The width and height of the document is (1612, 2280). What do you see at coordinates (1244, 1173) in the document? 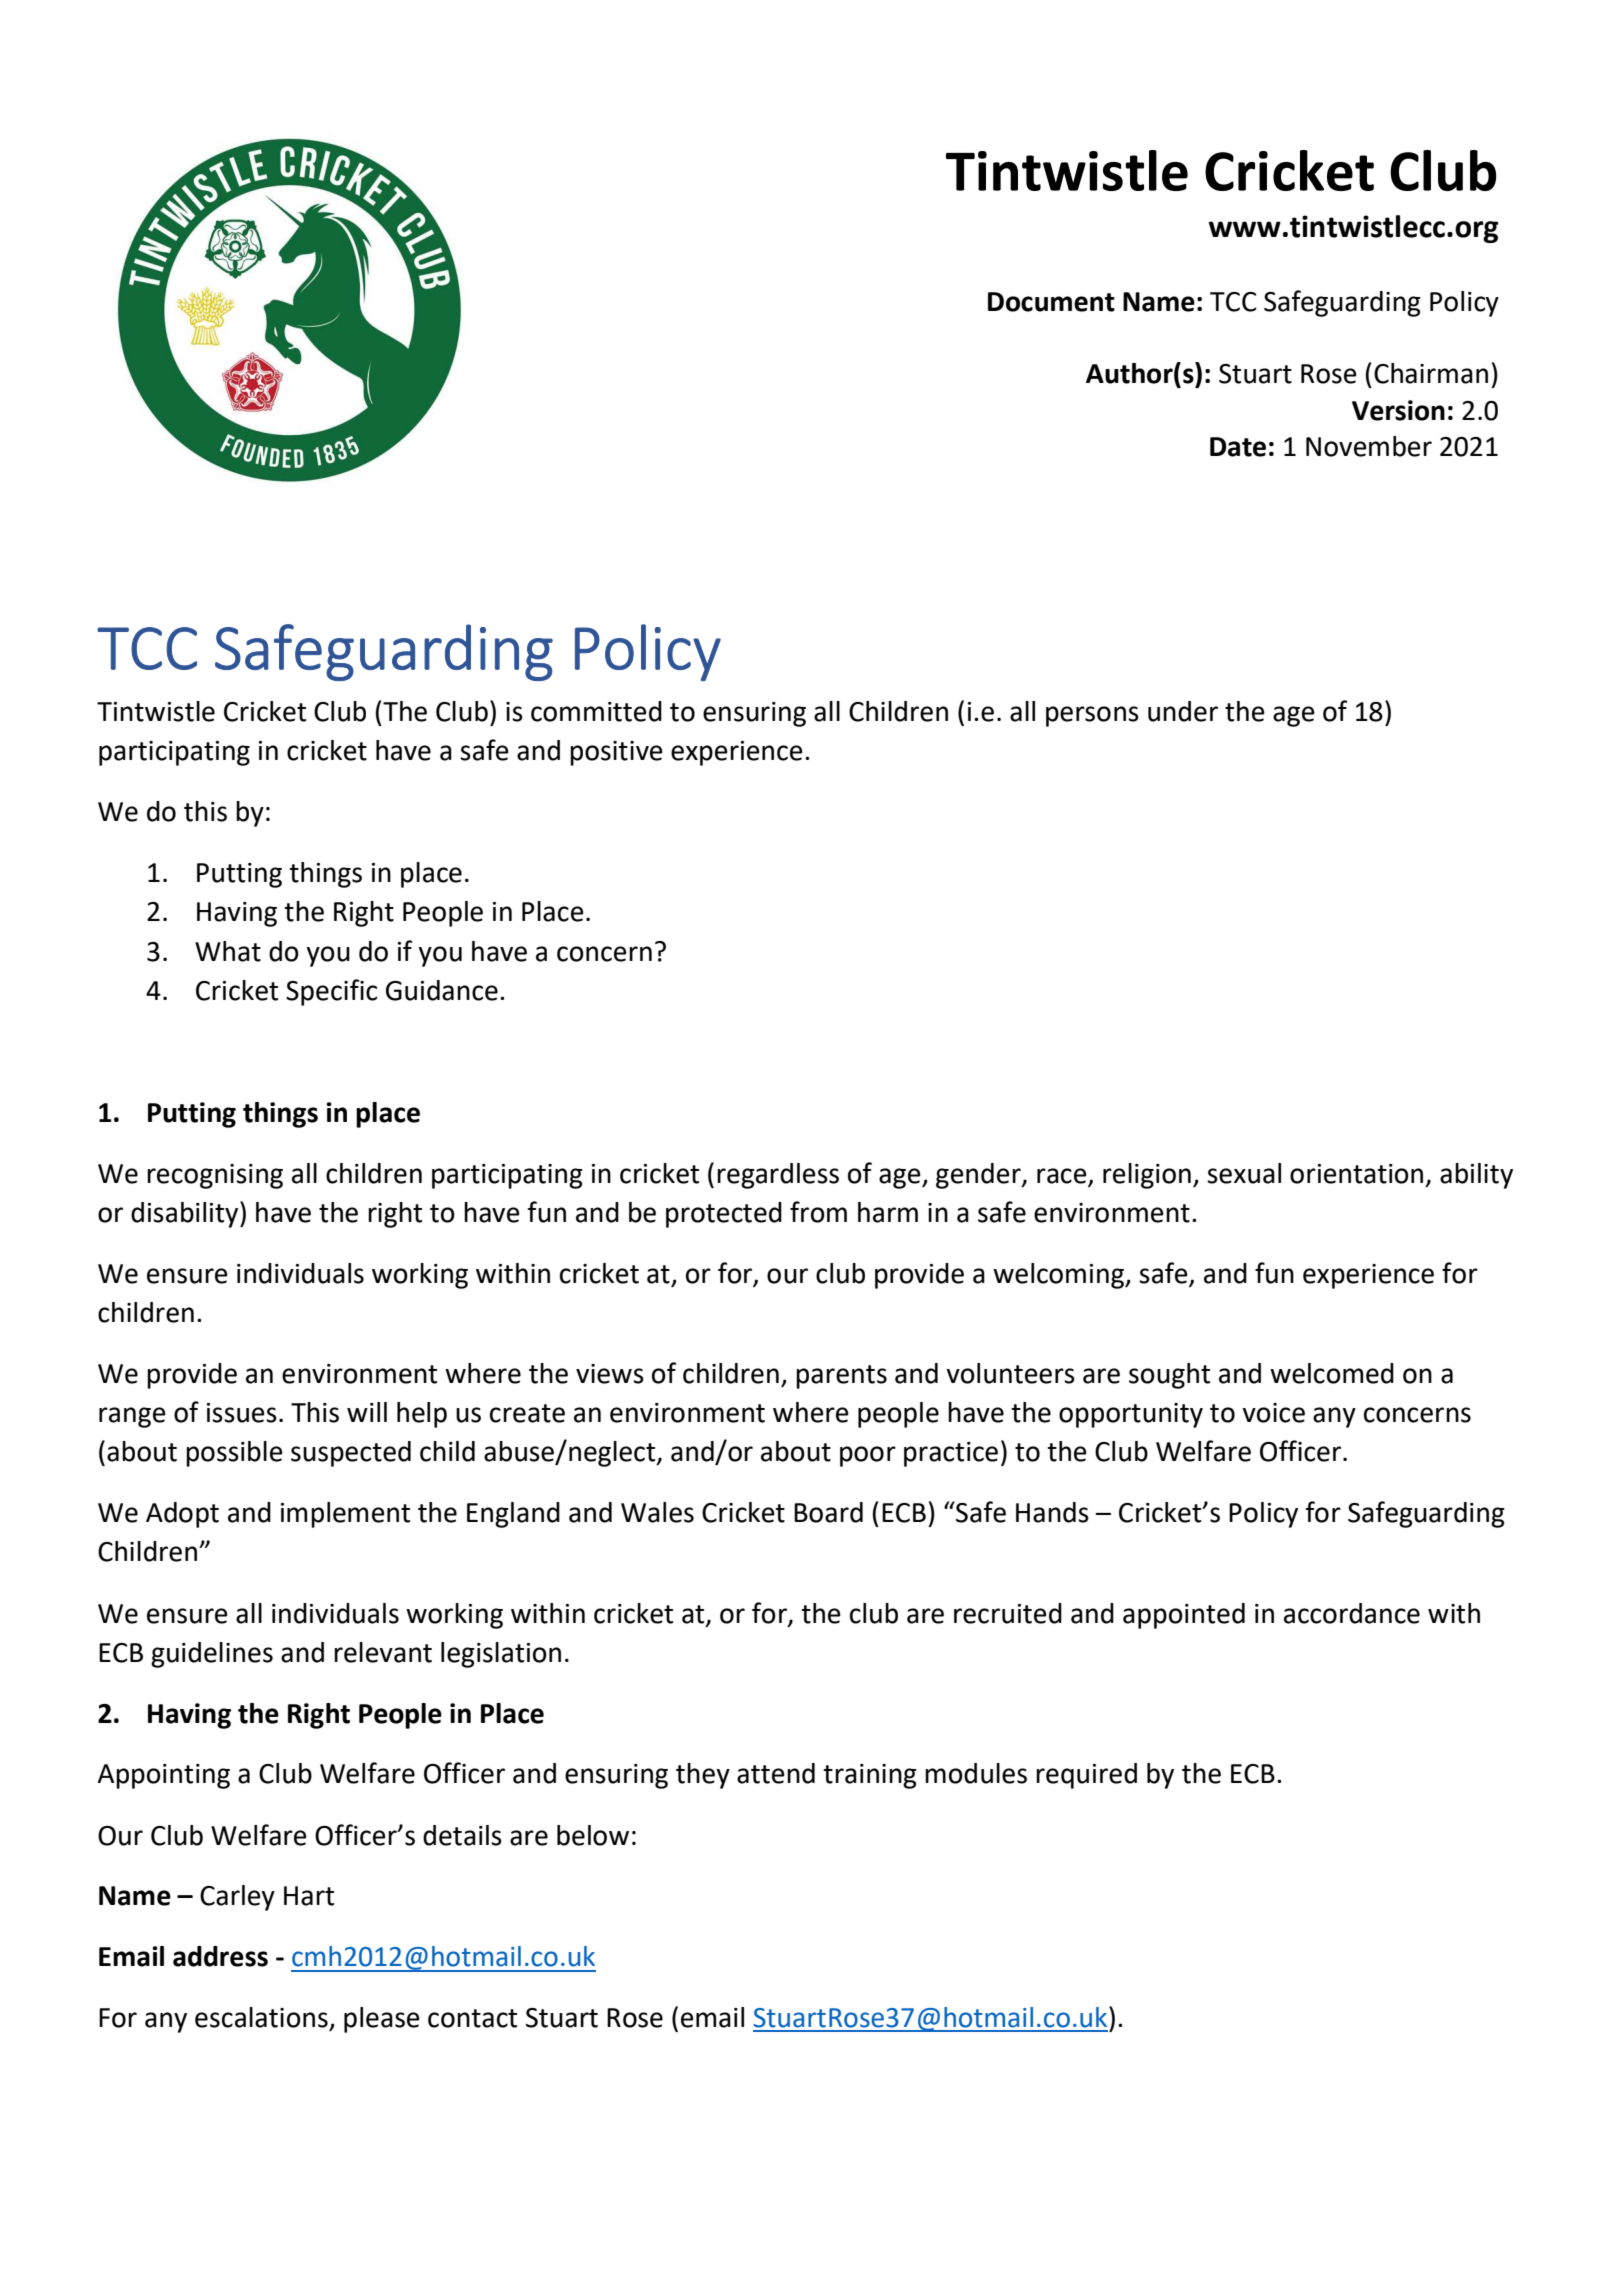
I see `sexual` at bounding box center [1244, 1173].
